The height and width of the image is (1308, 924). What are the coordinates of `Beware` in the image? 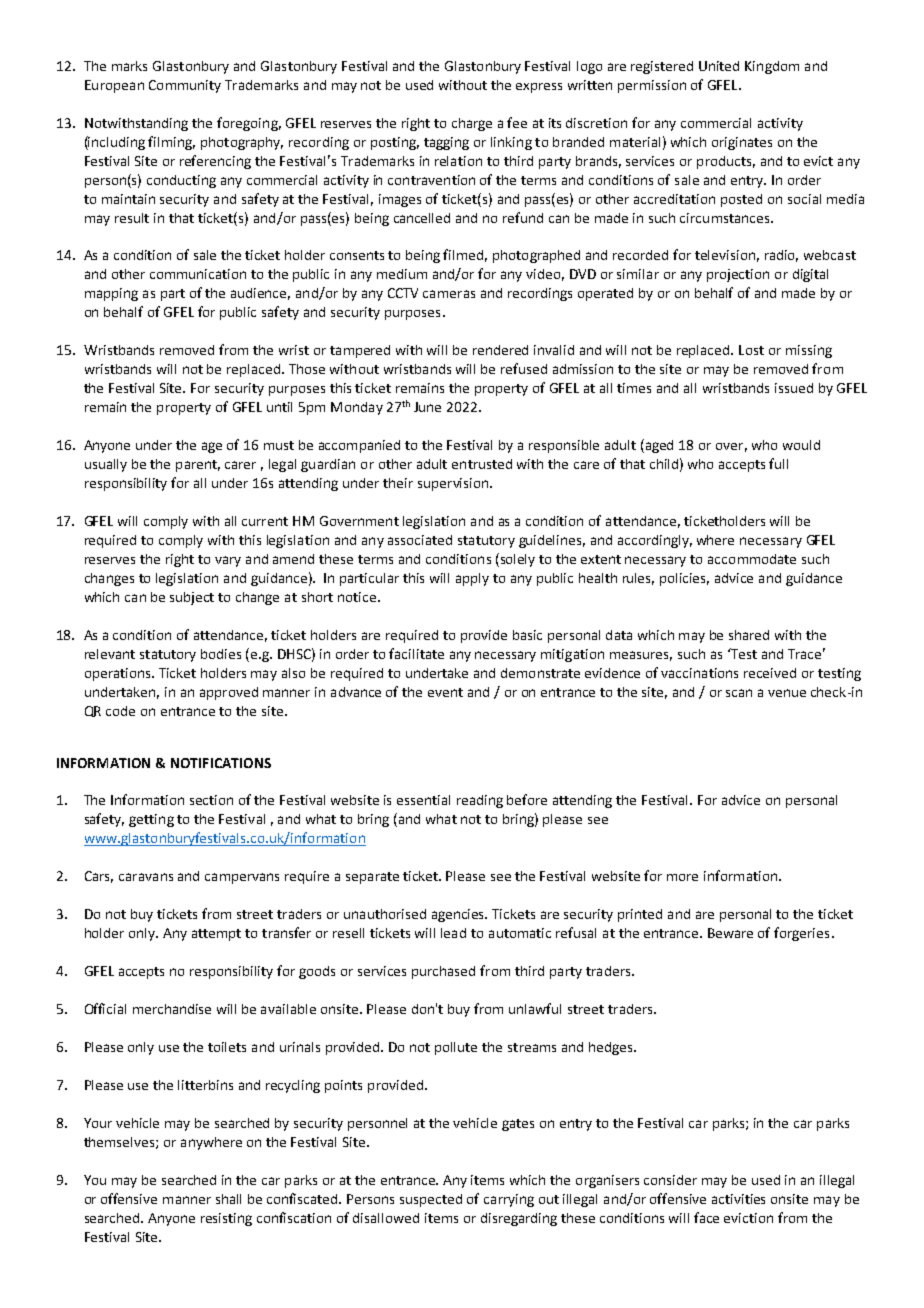 It's located at (730, 933).
